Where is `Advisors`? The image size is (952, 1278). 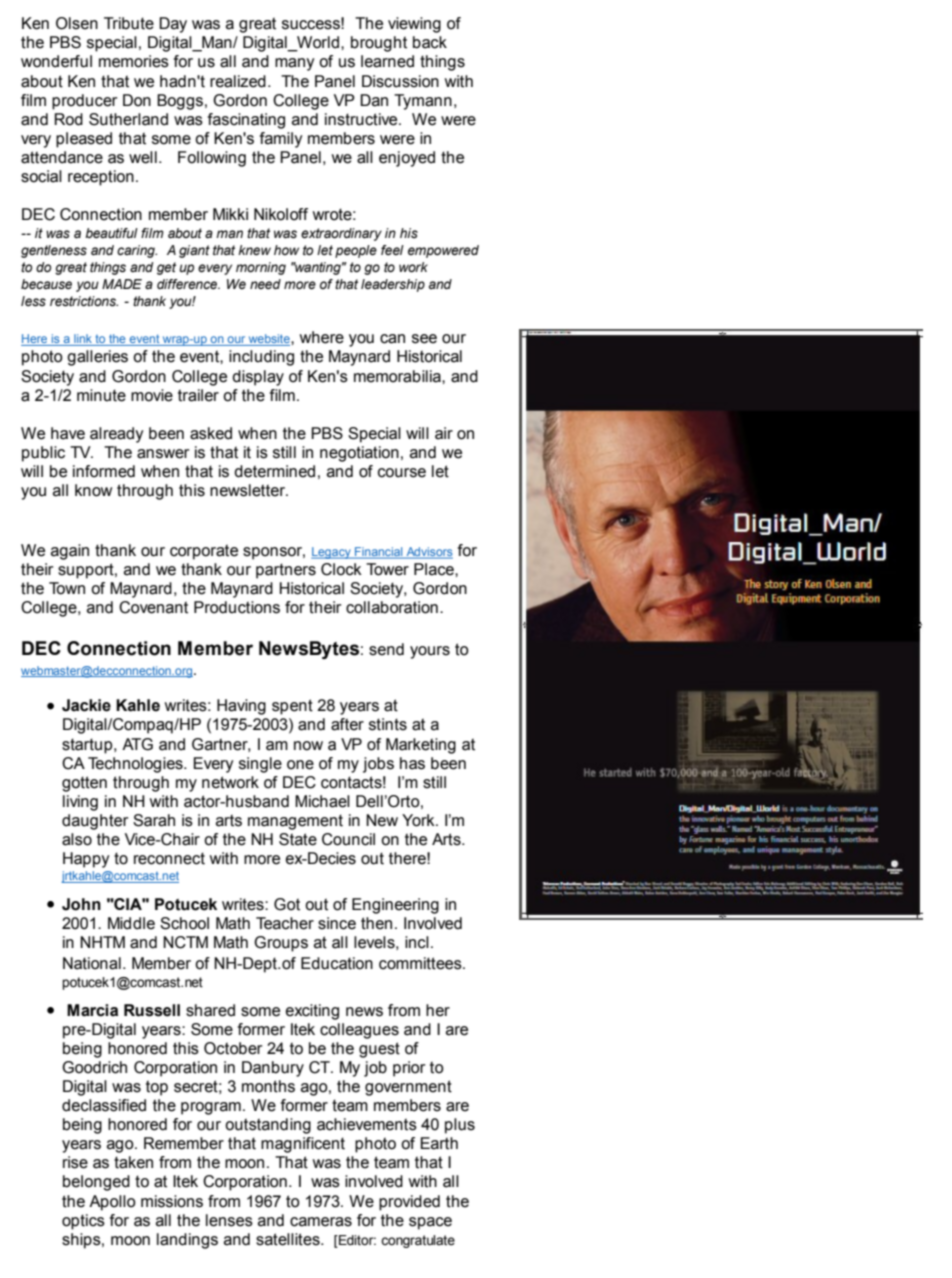
Advisors is located at coordinates (428, 553).
